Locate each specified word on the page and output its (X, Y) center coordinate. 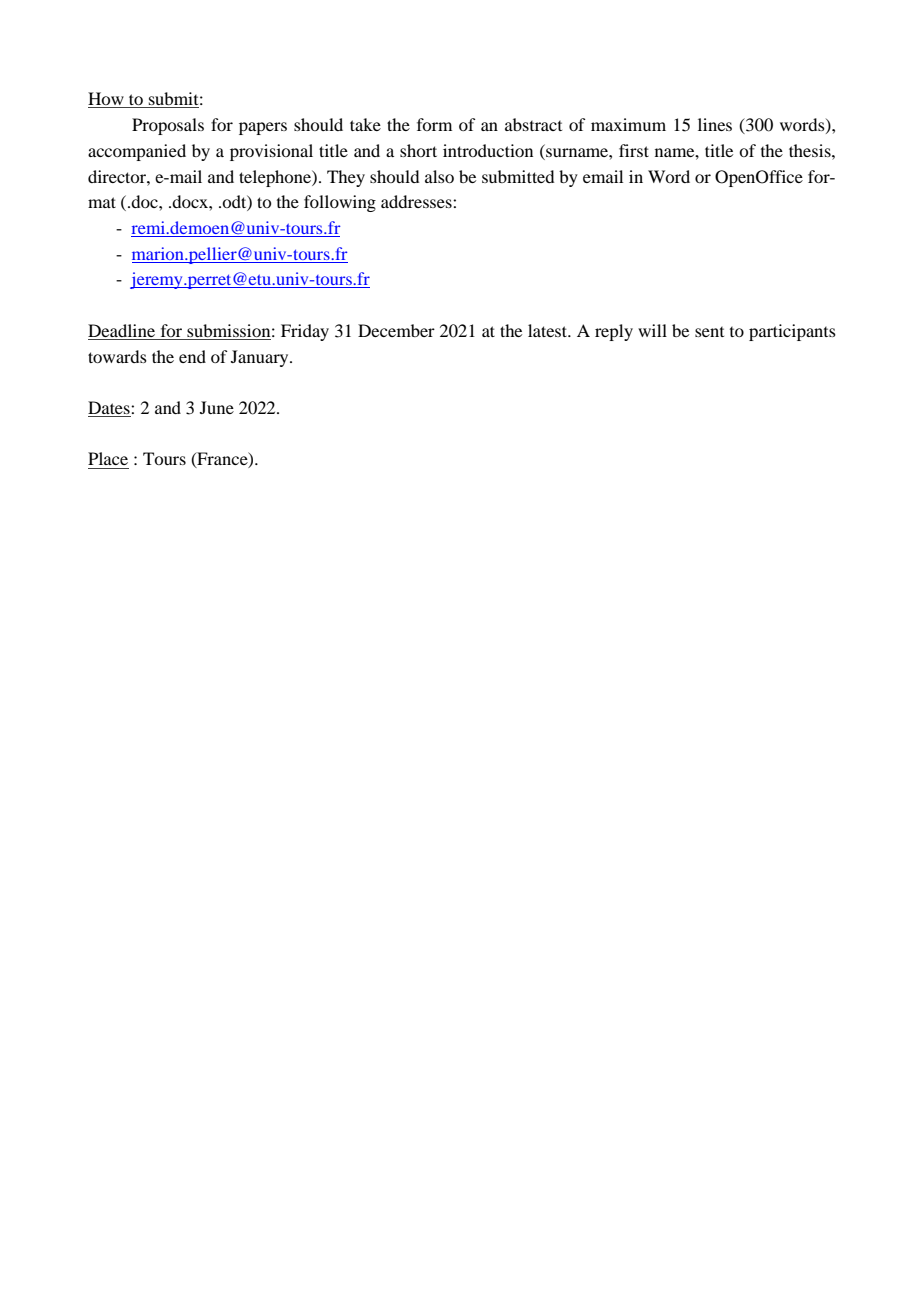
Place (108, 458)
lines (715, 124)
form (434, 124)
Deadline (121, 330)
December (396, 330)
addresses (417, 201)
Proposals (168, 126)
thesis (811, 150)
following (340, 203)
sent (709, 332)
